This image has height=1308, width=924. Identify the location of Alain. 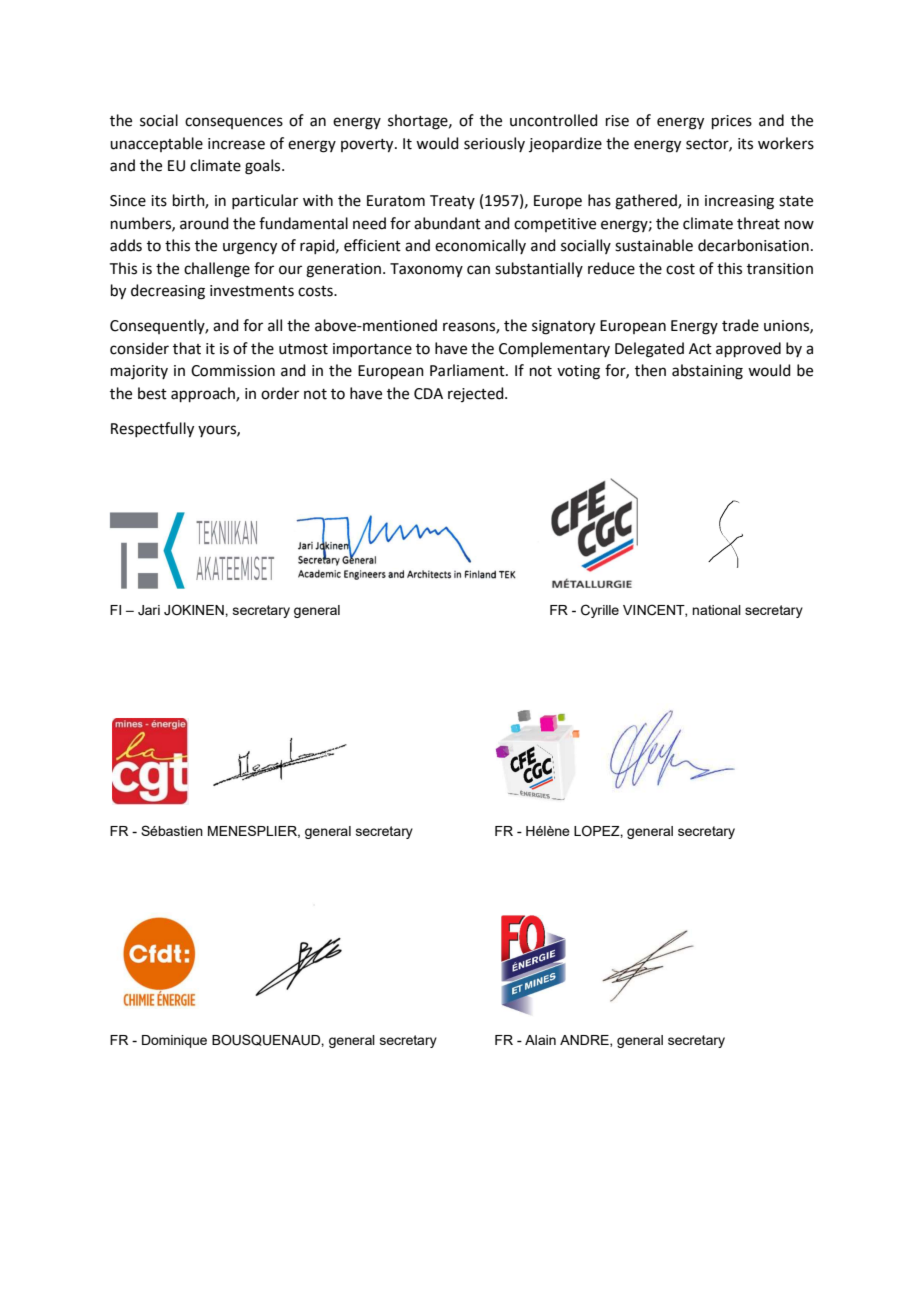
(540, 1040).
